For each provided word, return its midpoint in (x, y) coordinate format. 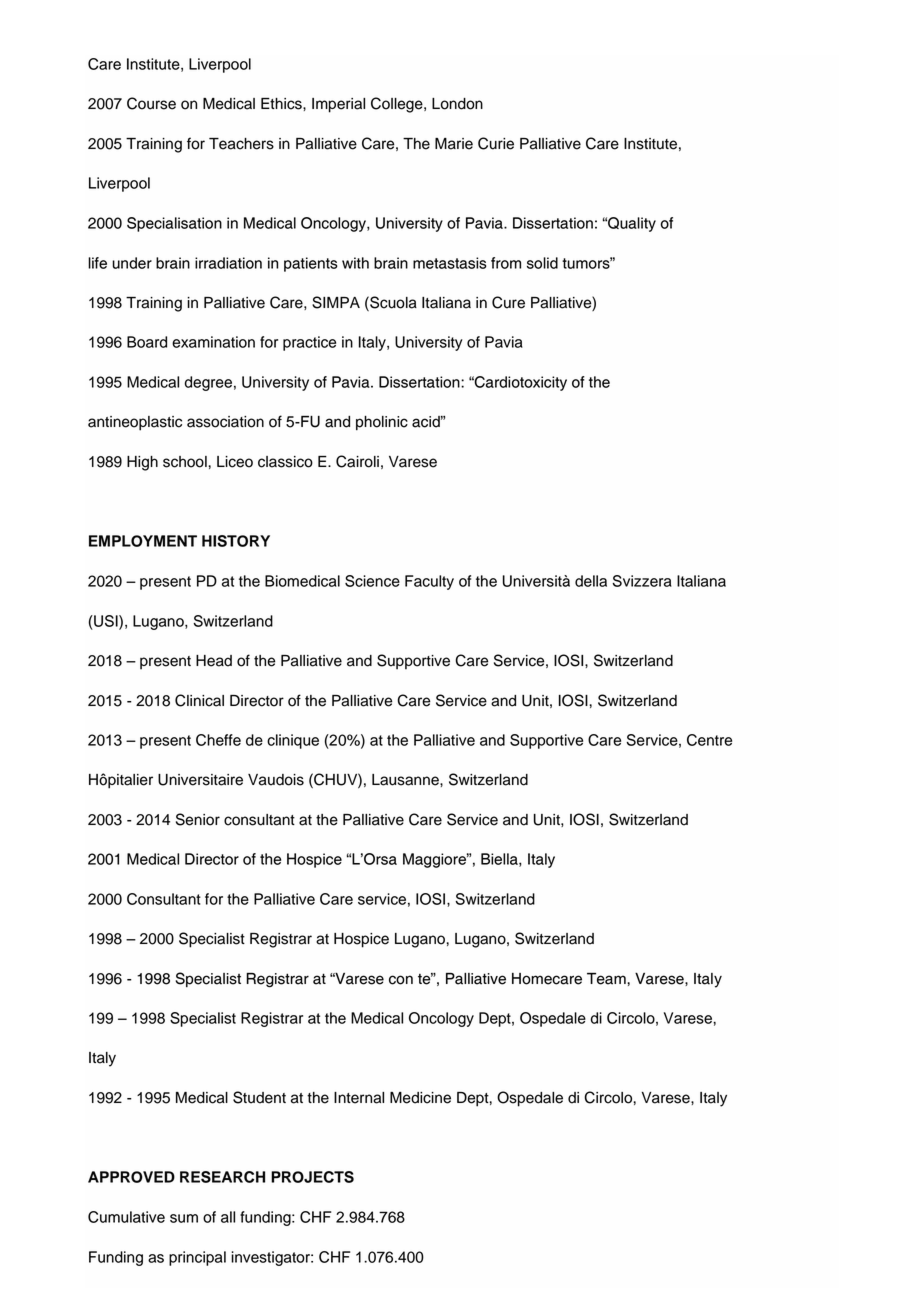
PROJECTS (312, 1177)
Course (151, 103)
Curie (496, 143)
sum (184, 1218)
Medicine (420, 1098)
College (398, 105)
